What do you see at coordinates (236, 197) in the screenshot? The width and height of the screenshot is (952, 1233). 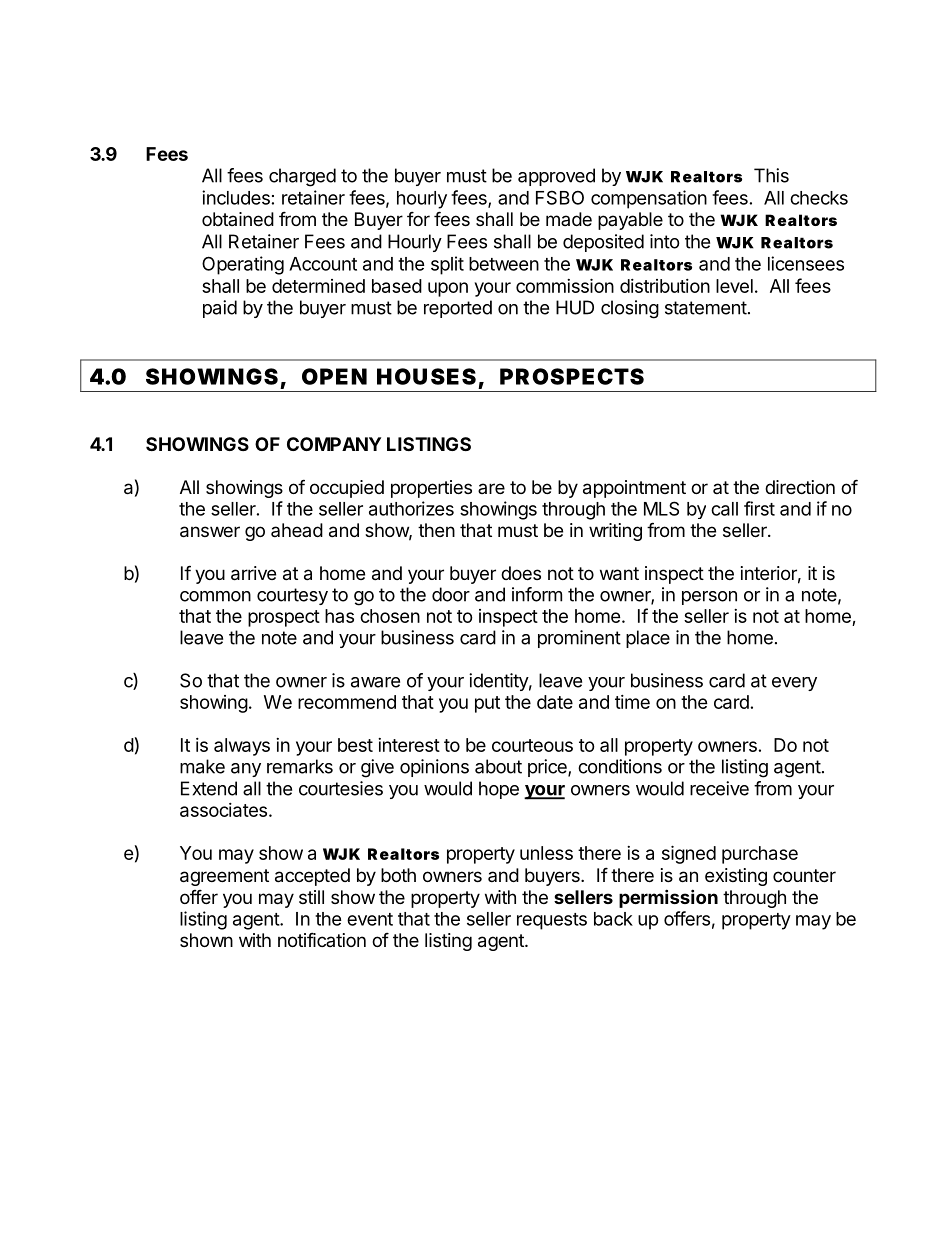 I see `includes` at bounding box center [236, 197].
